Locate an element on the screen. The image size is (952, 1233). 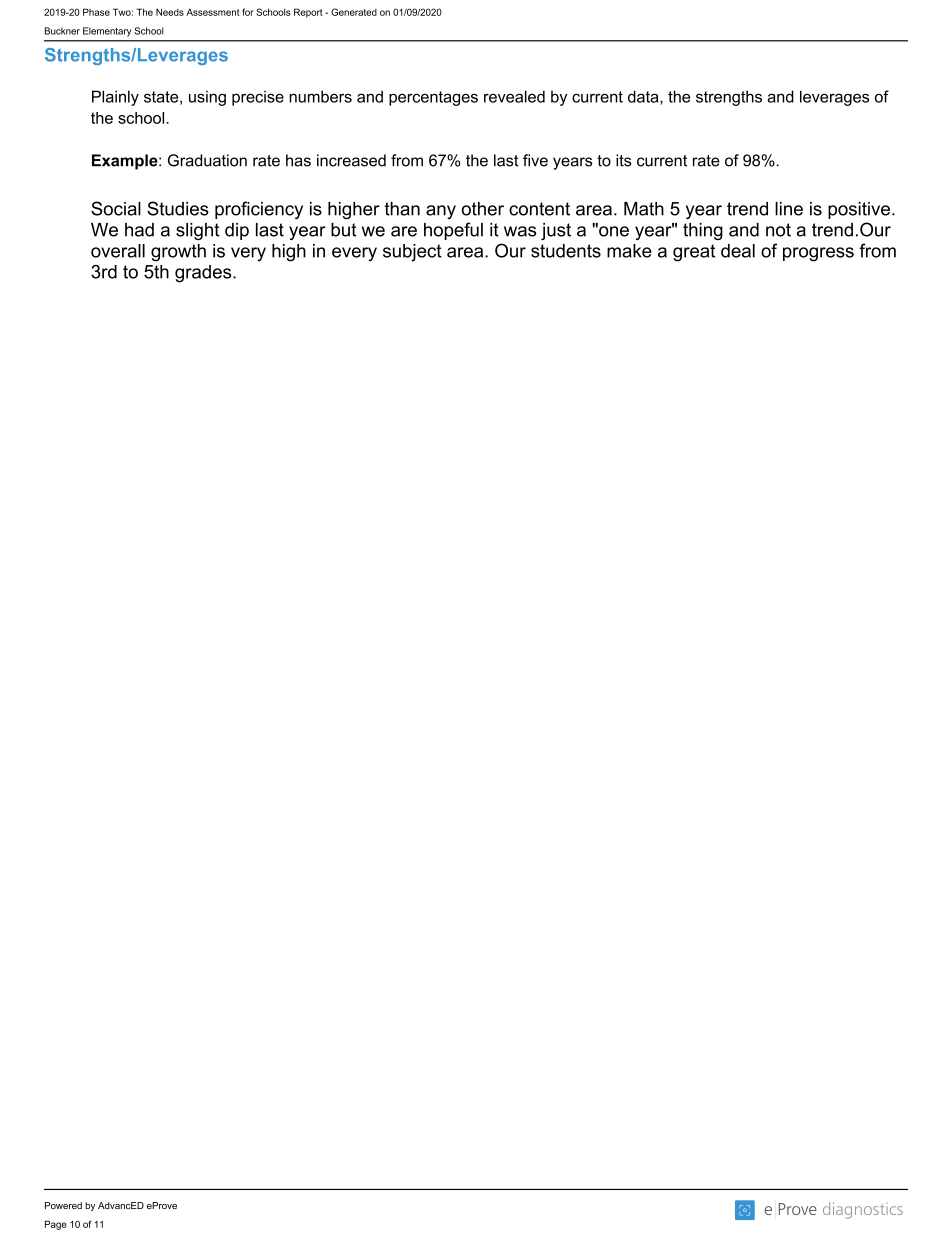
Page is located at coordinates (56, 1225).
